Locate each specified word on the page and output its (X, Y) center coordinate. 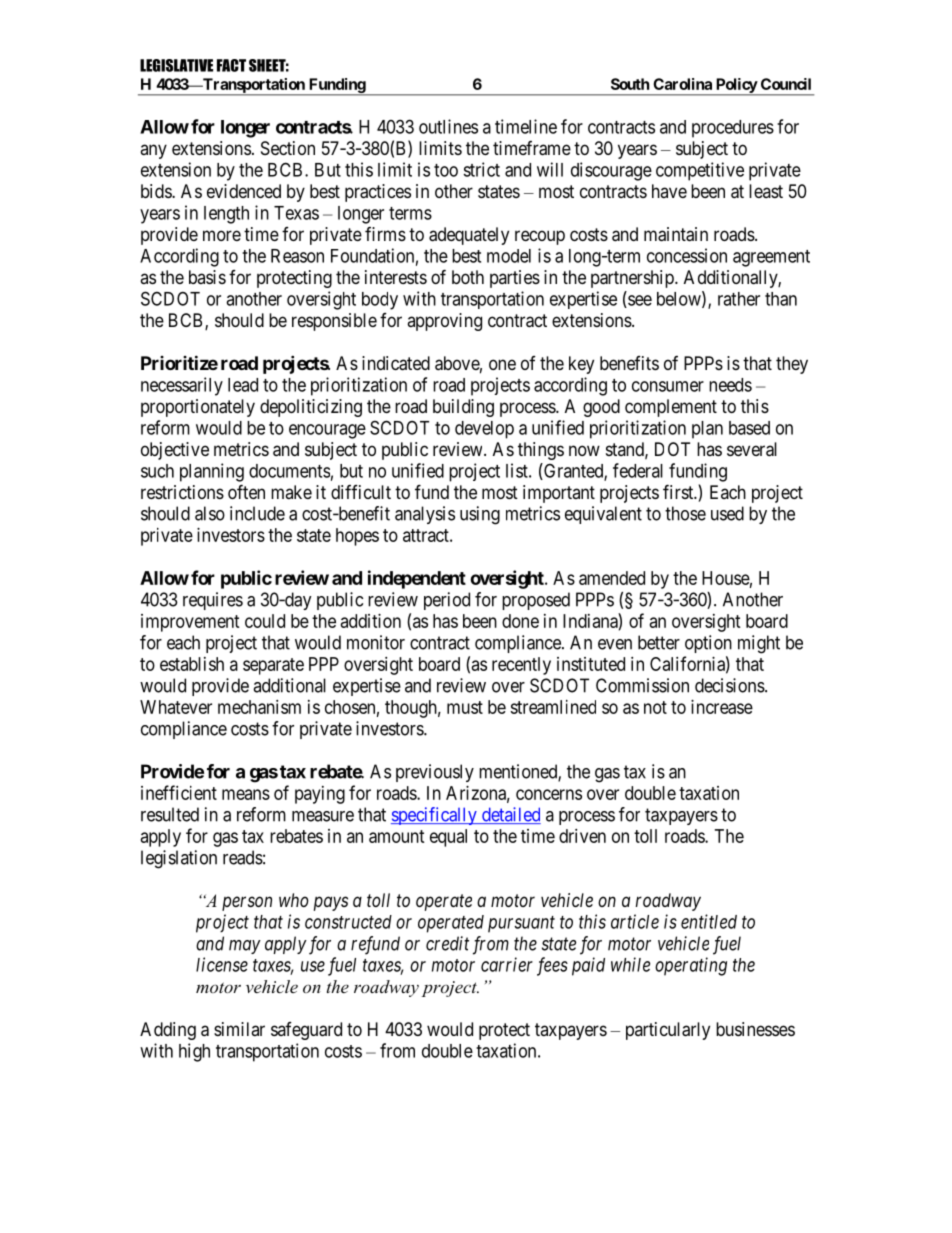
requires (213, 601)
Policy (735, 86)
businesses (755, 1029)
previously (435, 773)
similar (239, 1029)
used (727, 513)
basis (207, 277)
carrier (507, 964)
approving (444, 322)
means (246, 794)
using (480, 515)
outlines (448, 126)
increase (722, 707)
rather (739, 299)
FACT (231, 65)
